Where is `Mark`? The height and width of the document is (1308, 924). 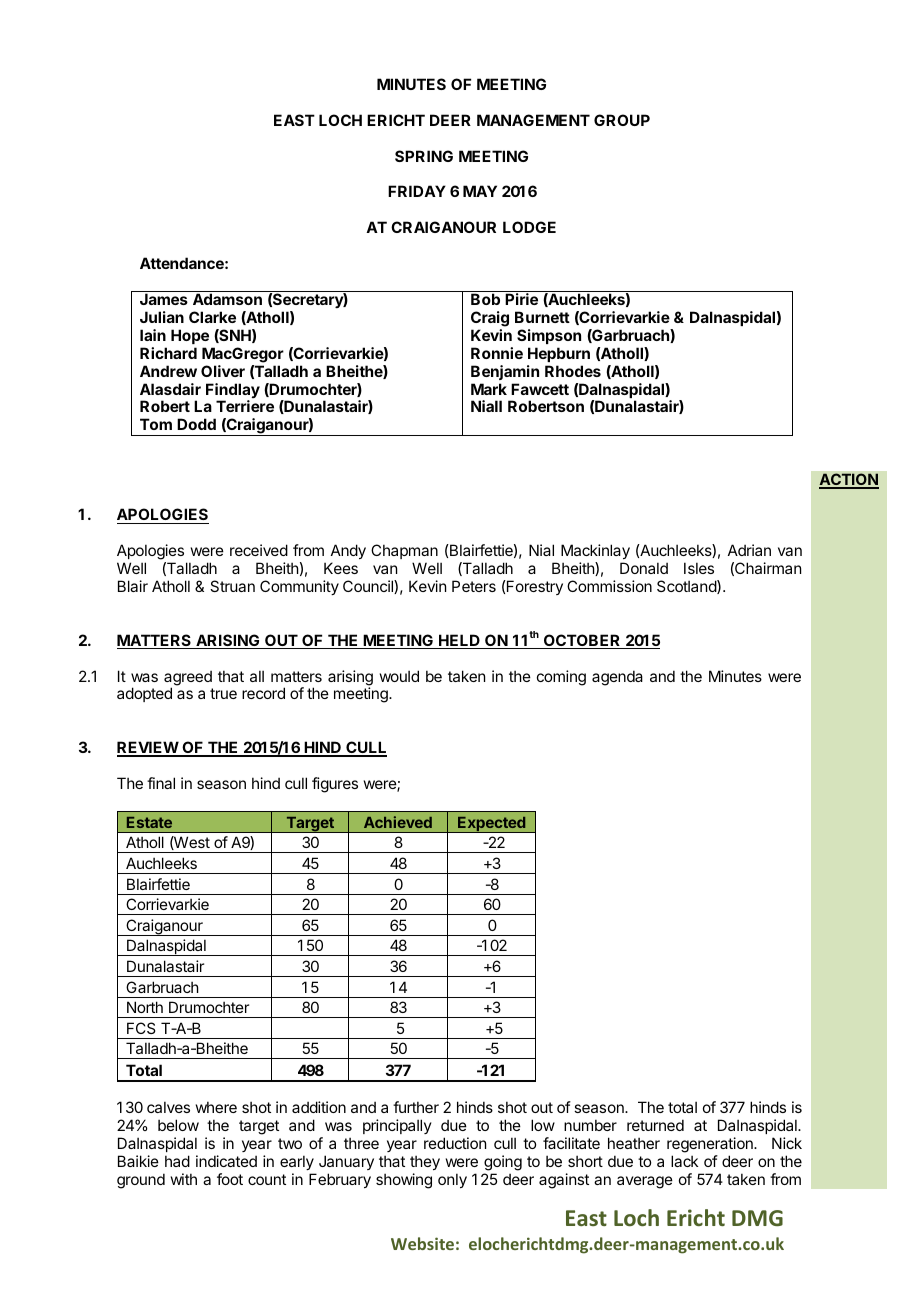
Mark is located at coordinates (489, 389).
